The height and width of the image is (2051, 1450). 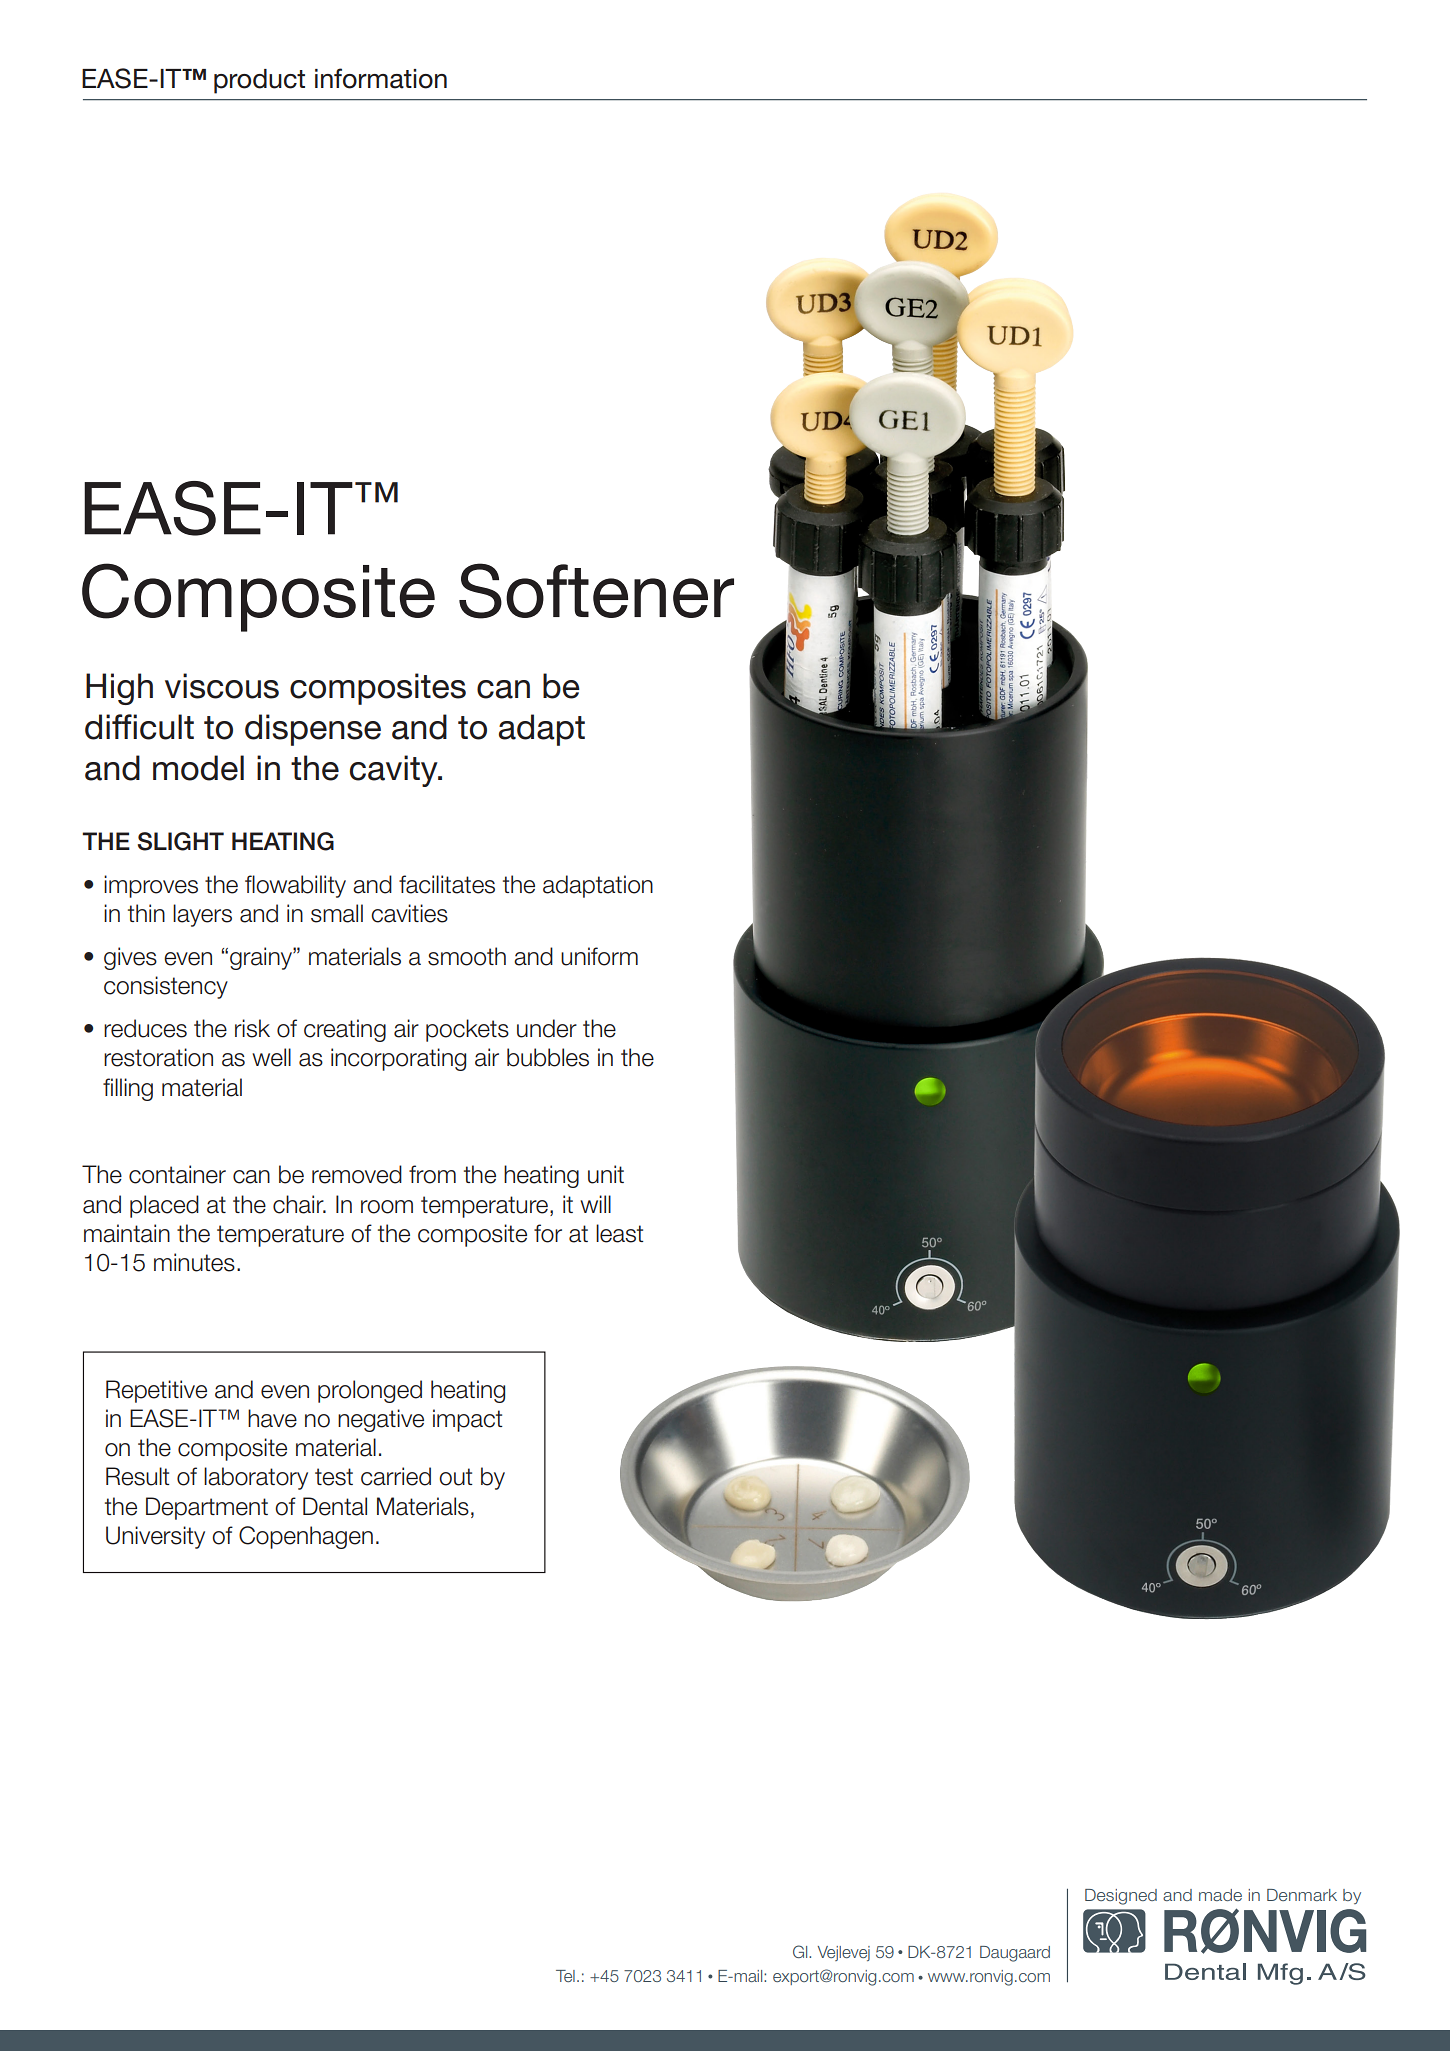 I want to click on product, so click(x=259, y=81).
